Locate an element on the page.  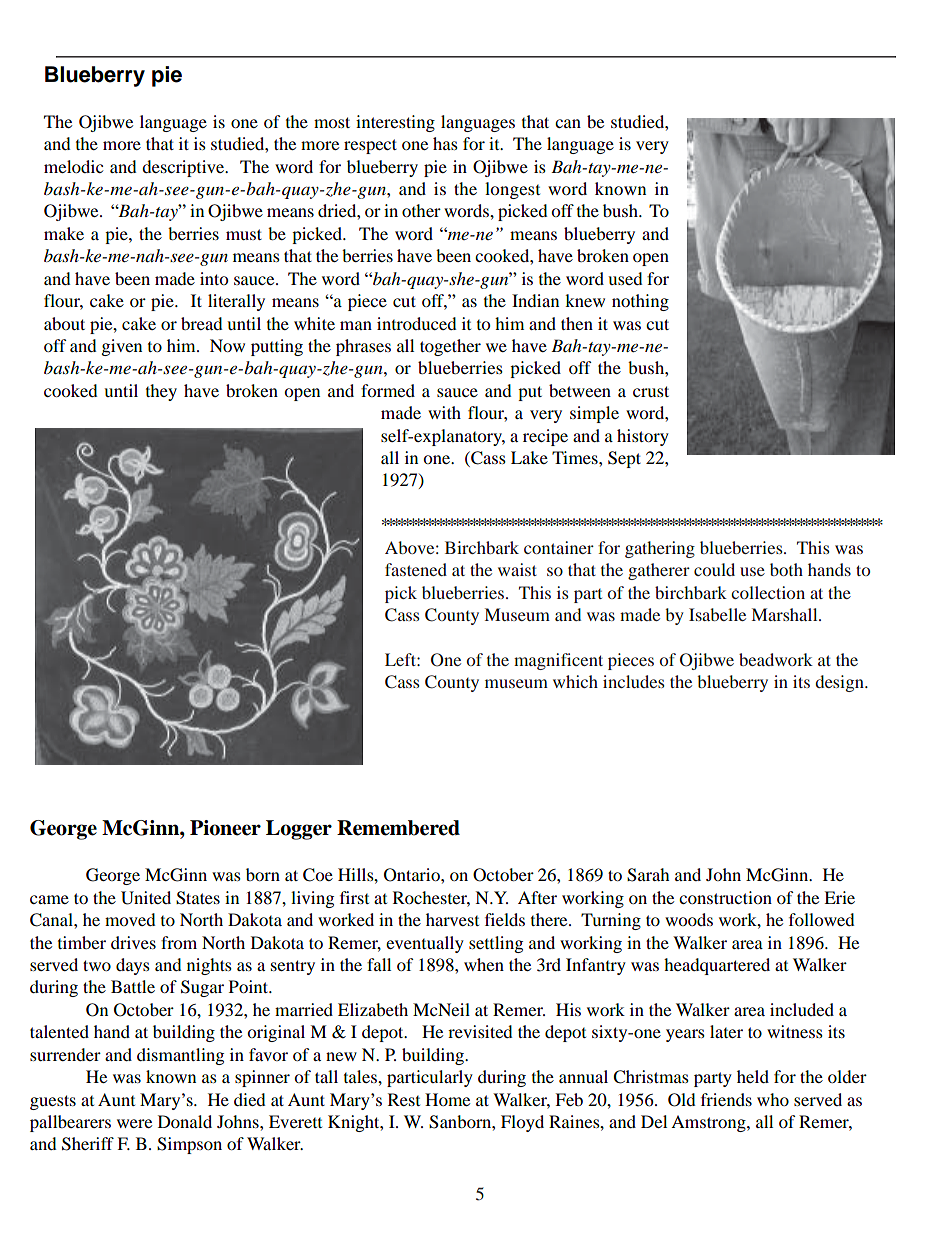
descriptive is located at coordinates (184, 168).
